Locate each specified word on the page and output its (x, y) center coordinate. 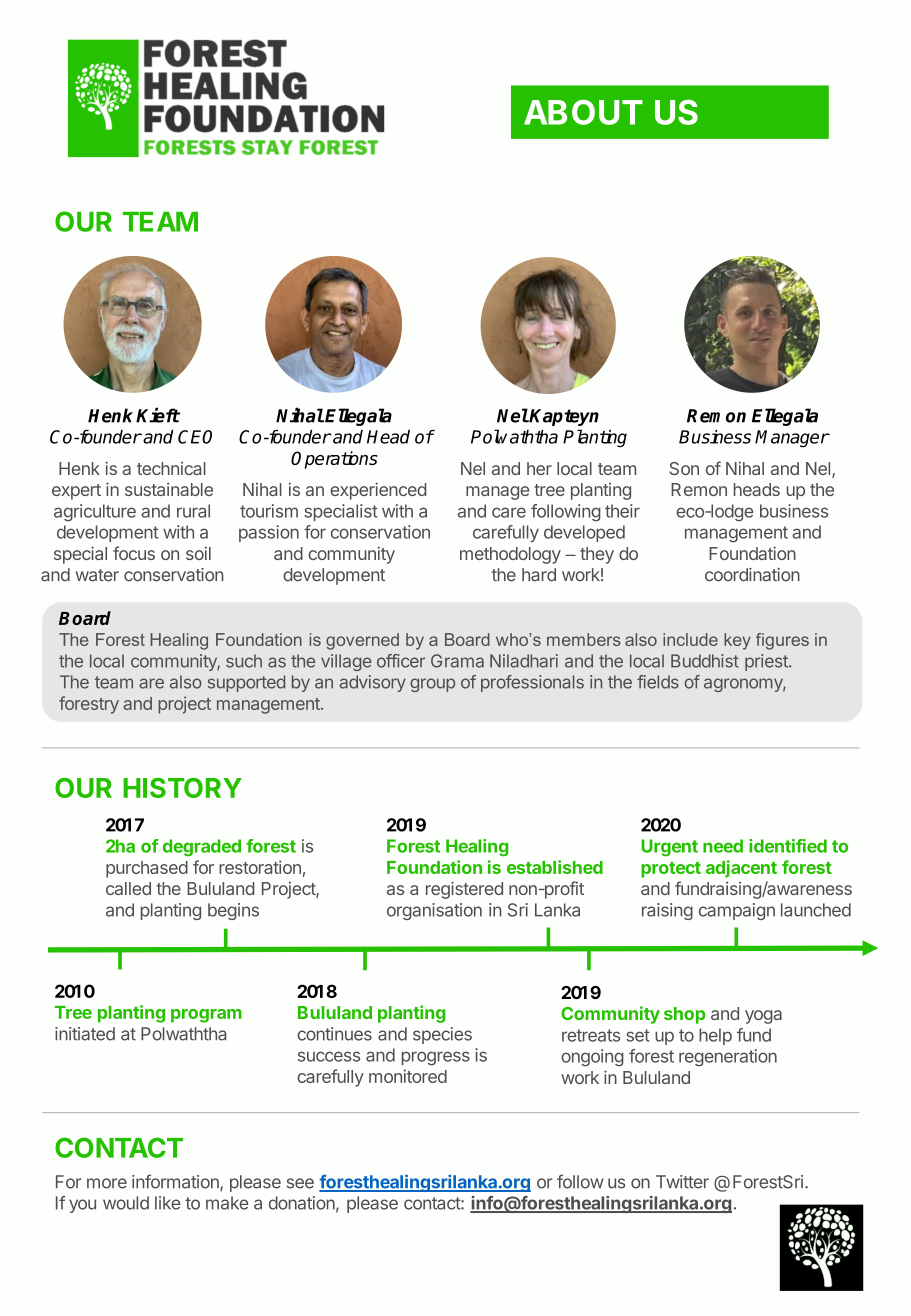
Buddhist (705, 661)
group (432, 685)
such (244, 661)
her (539, 468)
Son (684, 468)
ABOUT (583, 112)
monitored (408, 1076)
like (167, 1203)
